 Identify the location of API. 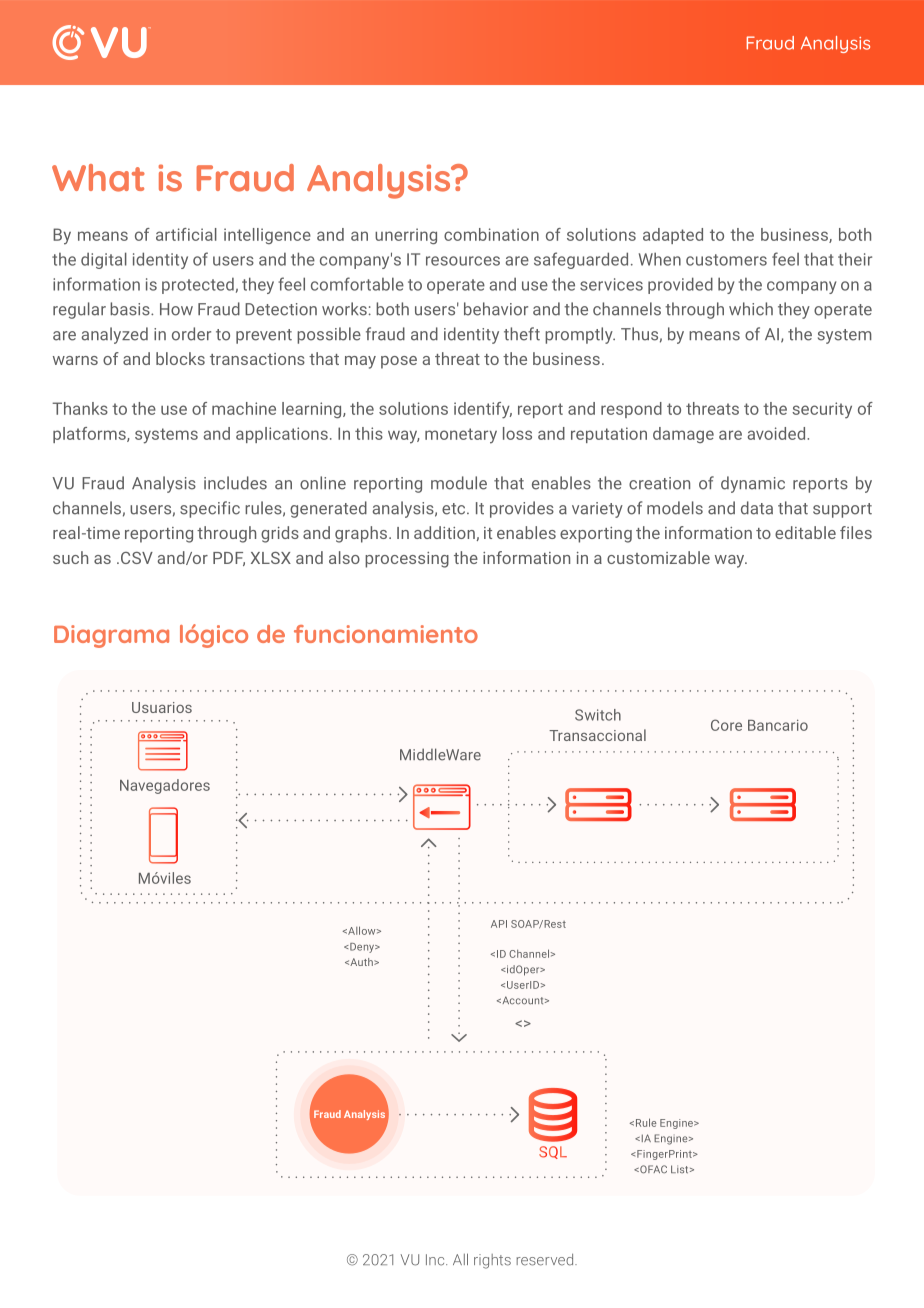
(499, 924).
